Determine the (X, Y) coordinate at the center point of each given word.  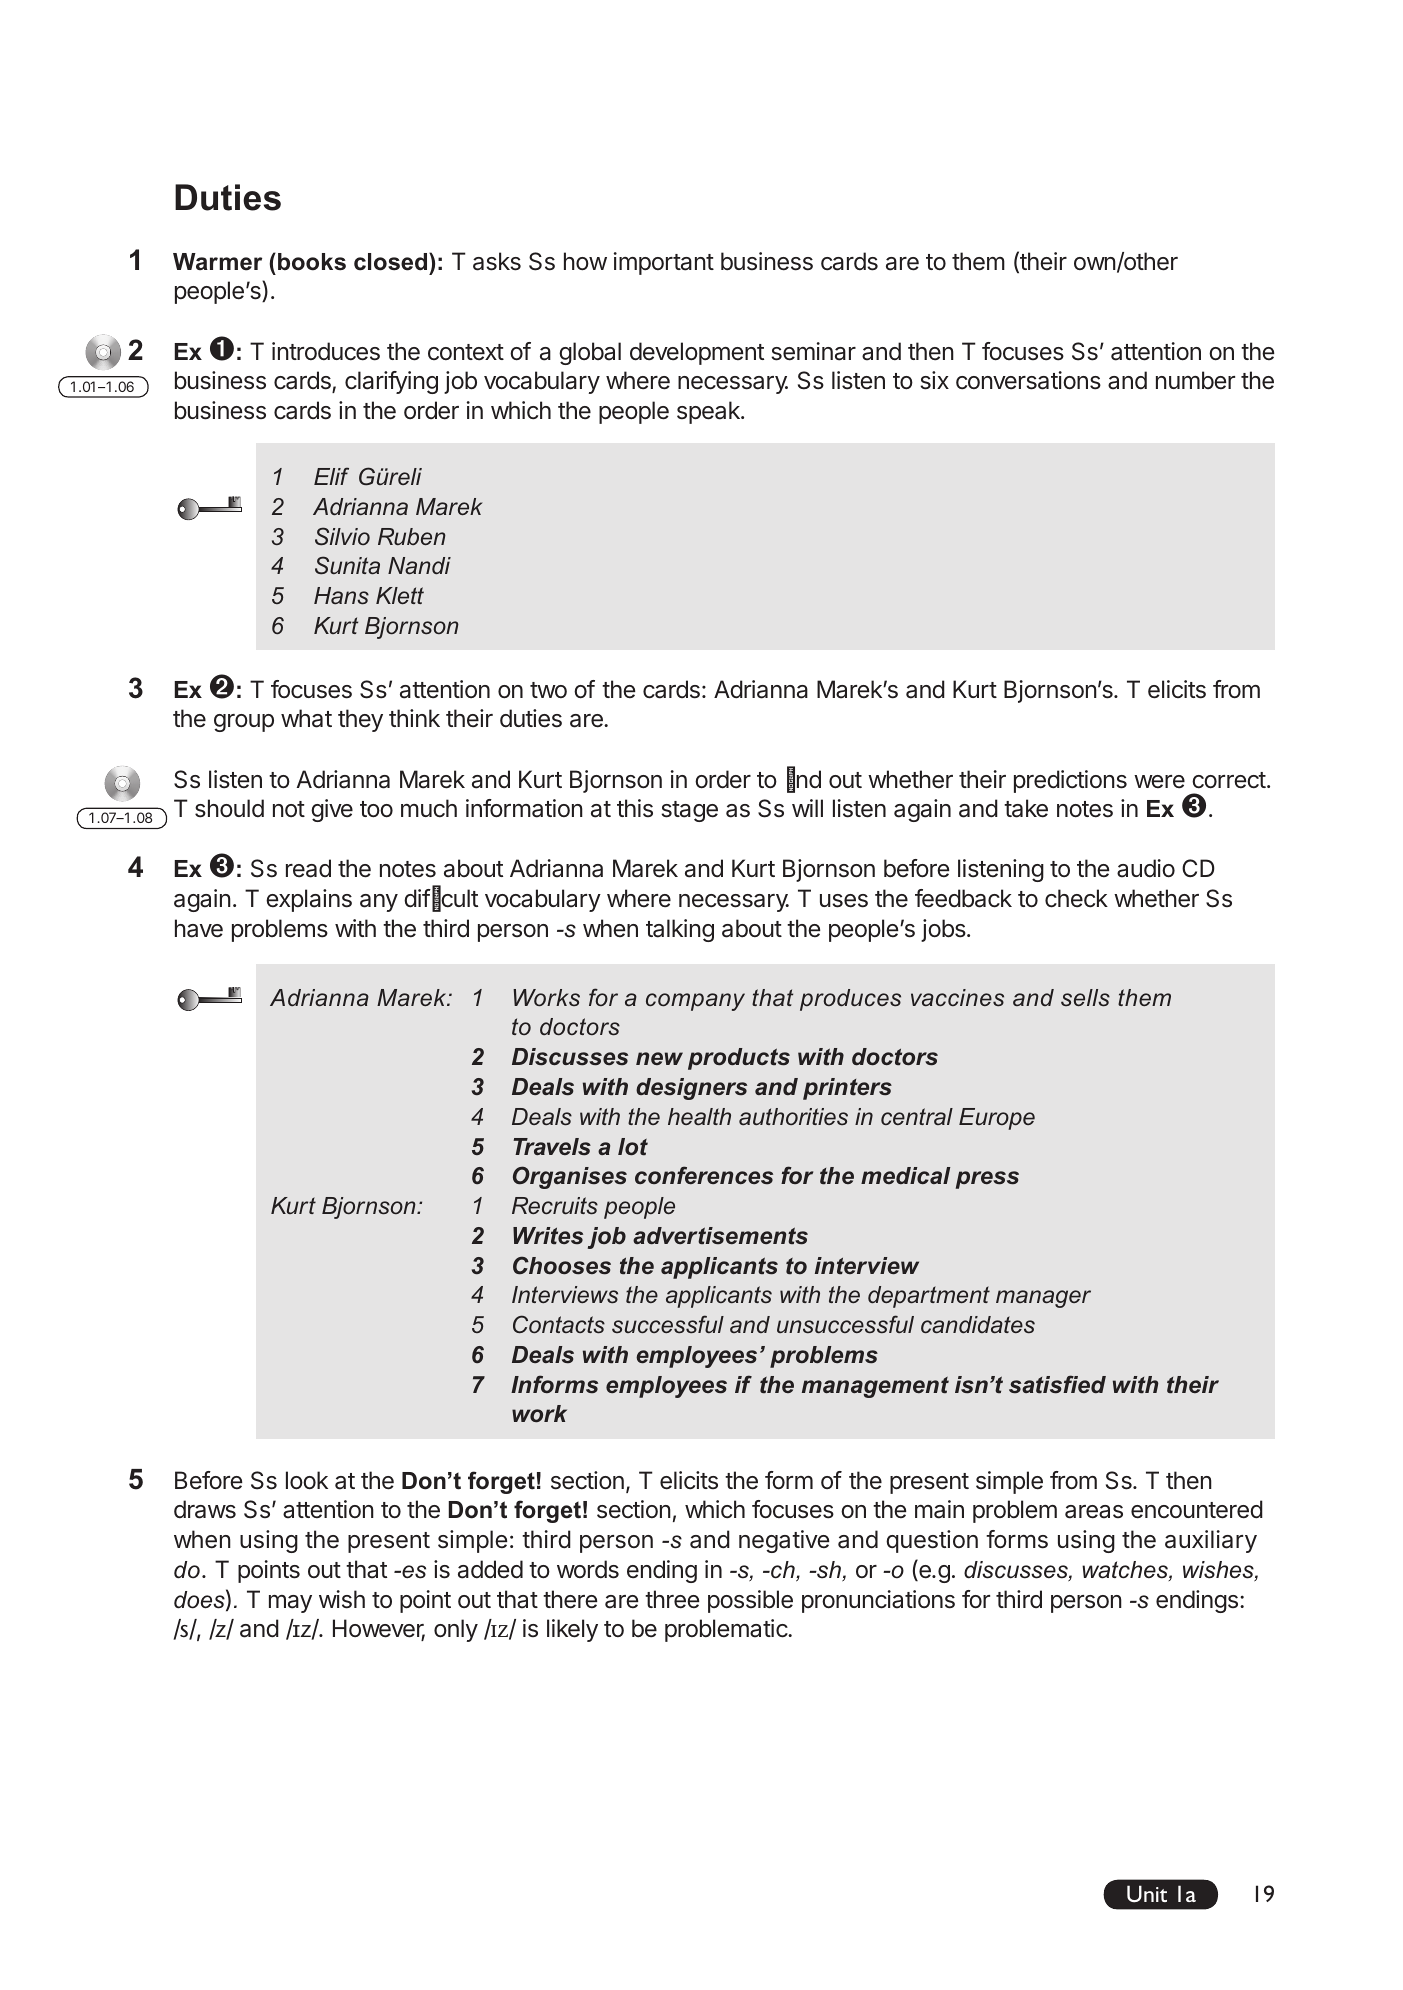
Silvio (342, 536)
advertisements (720, 1236)
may (290, 1604)
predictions (1070, 781)
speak (709, 412)
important (664, 263)
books (312, 262)
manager (1043, 1299)
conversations (1028, 380)
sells (1085, 998)
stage (689, 811)
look (307, 1480)
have (199, 928)
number (1195, 380)
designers (691, 1089)
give (332, 810)
